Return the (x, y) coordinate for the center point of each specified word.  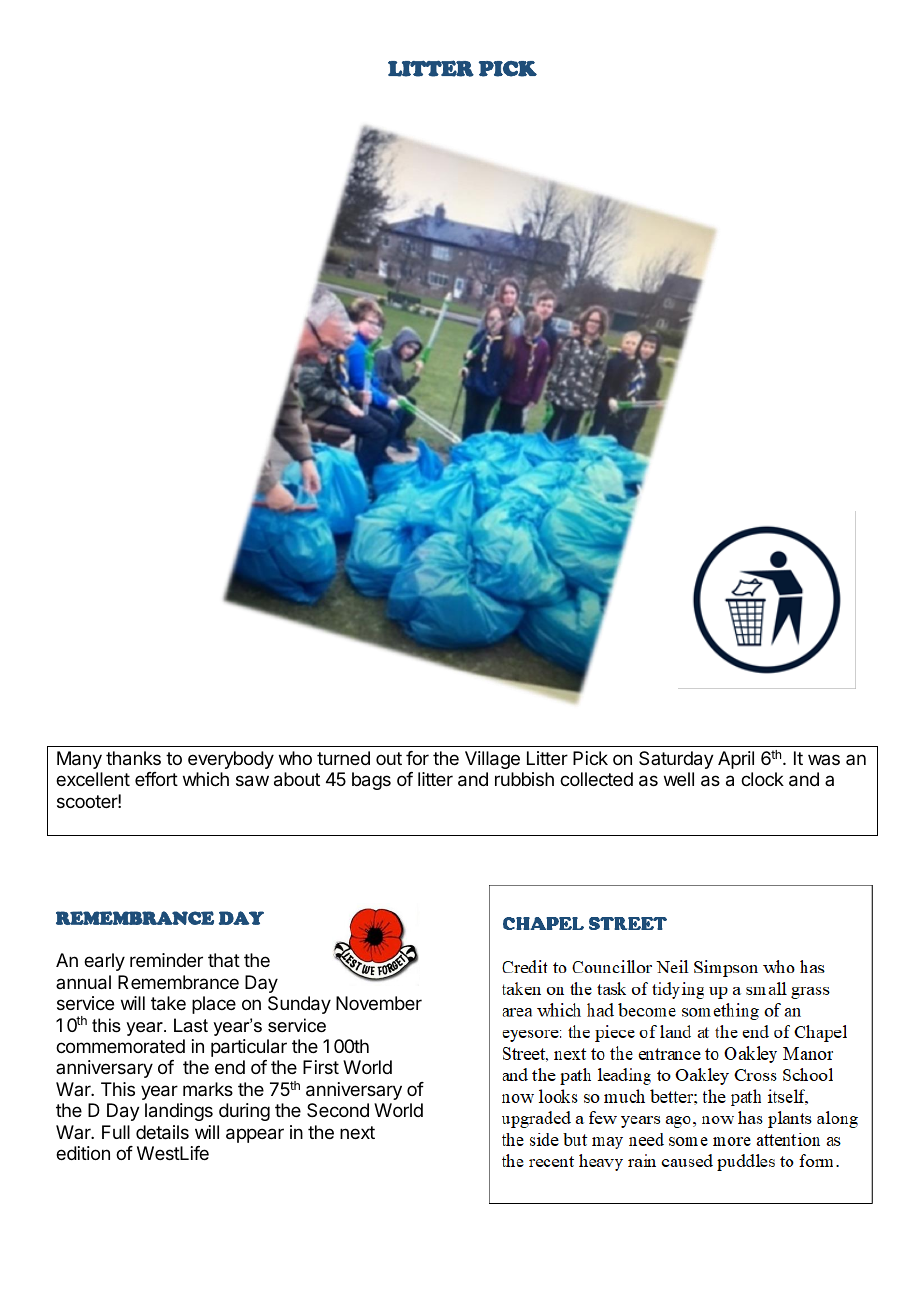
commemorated (120, 1046)
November (379, 1003)
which (206, 779)
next (357, 1132)
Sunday (299, 1005)
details (162, 1132)
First (321, 1067)
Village (492, 760)
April (736, 760)
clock (762, 779)
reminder (166, 960)
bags (371, 781)
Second (338, 1110)
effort (156, 779)
